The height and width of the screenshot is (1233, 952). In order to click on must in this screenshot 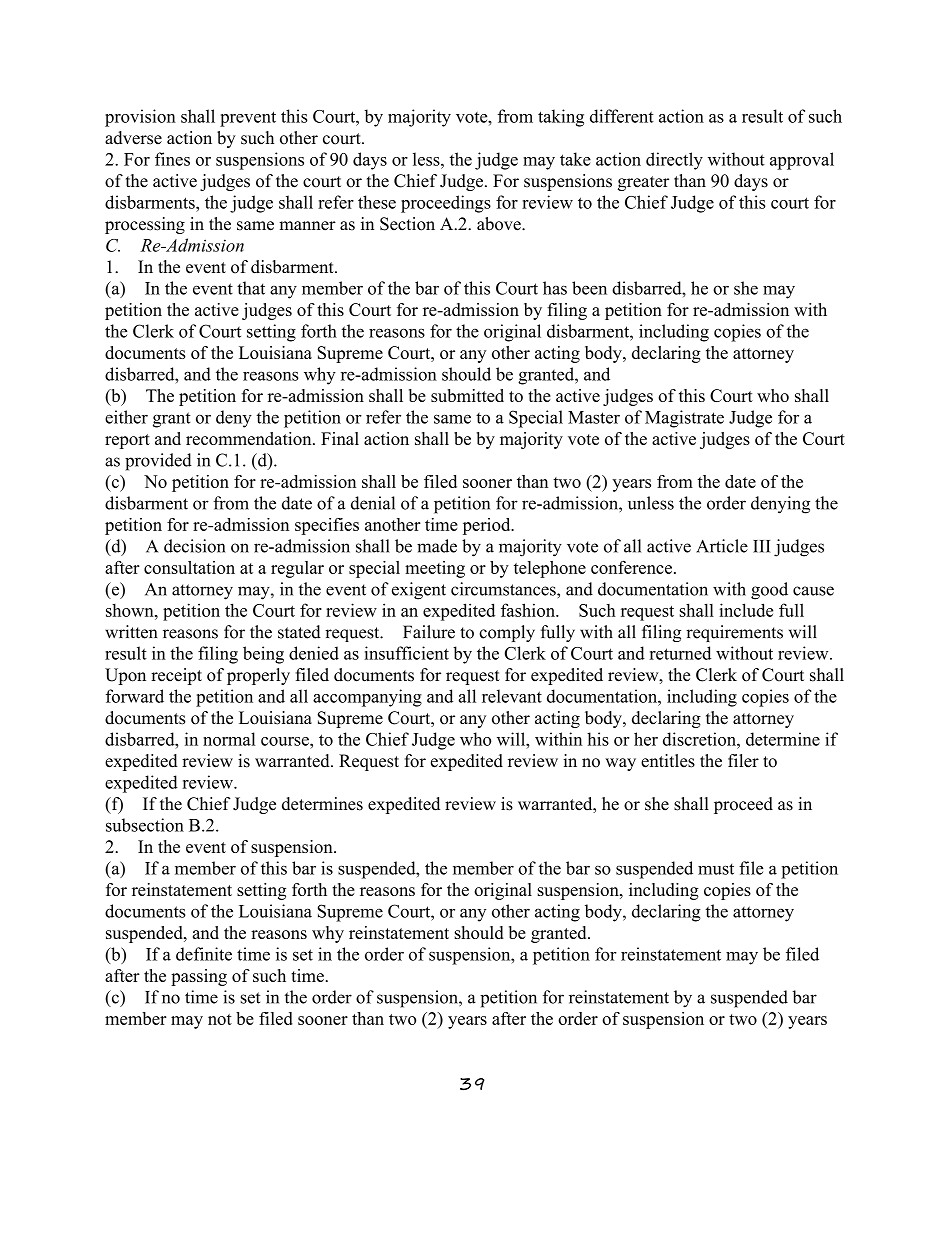, I will do `click(716, 869)`.
